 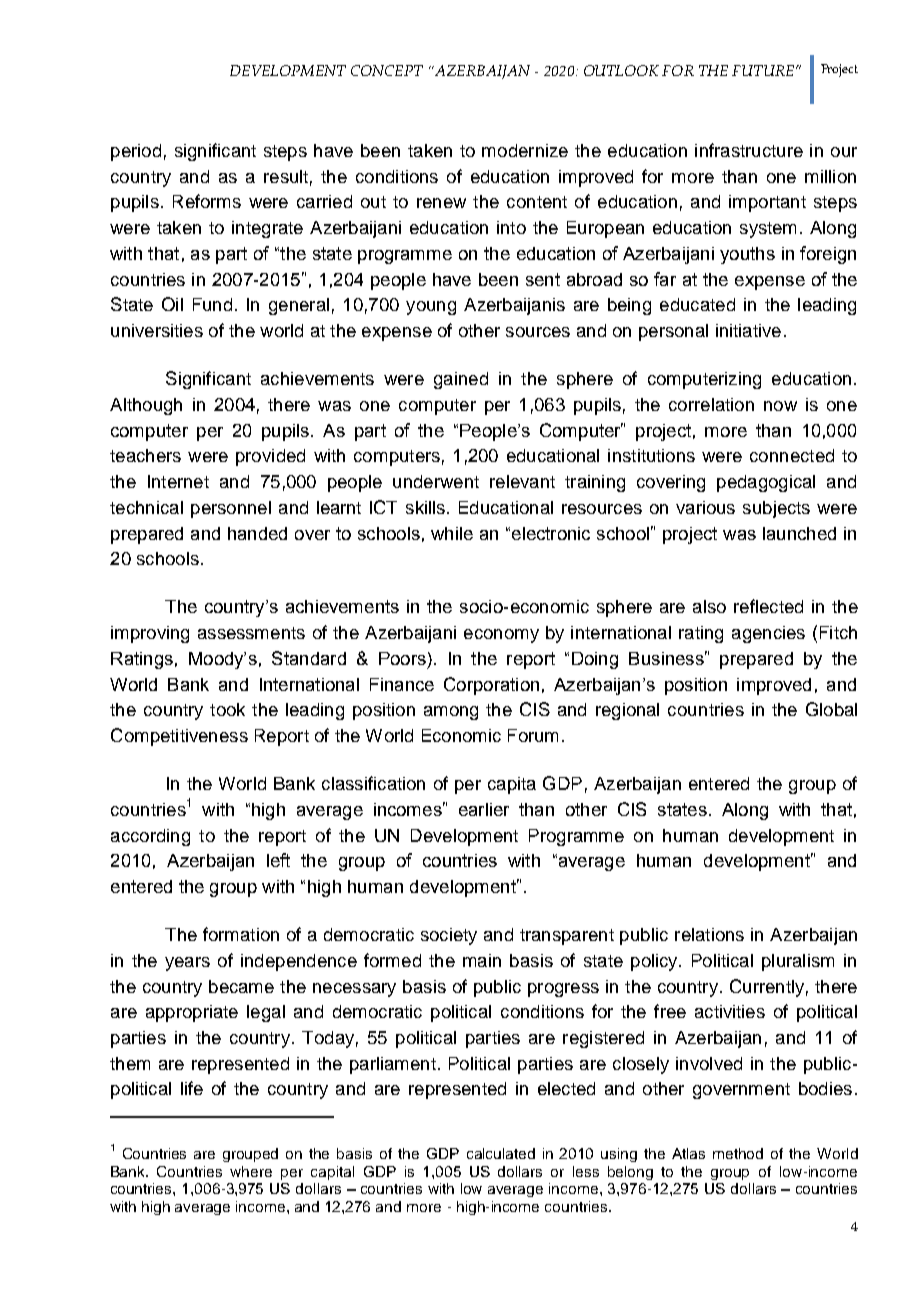 What do you see at coordinates (763, 70) in the page?
I see `FUTURE` at bounding box center [763, 70].
